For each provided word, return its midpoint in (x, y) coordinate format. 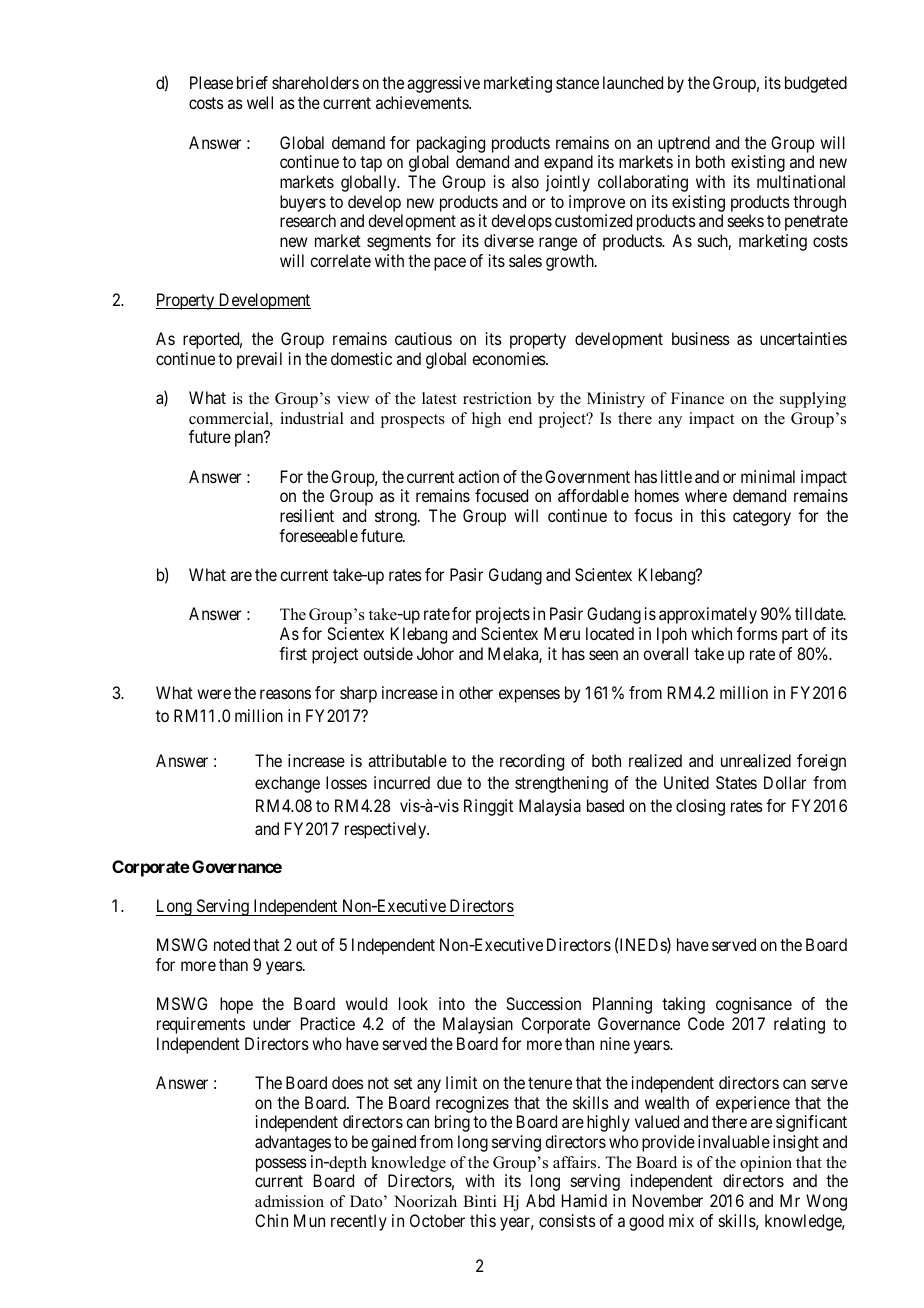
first (293, 653)
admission (289, 1201)
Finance (697, 398)
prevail (259, 360)
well (260, 102)
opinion (766, 1164)
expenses (529, 696)
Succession (543, 1003)
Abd (540, 1200)
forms (757, 633)
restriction (497, 398)
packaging (451, 144)
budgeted (816, 84)
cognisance (754, 1005)
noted (232, 944)
